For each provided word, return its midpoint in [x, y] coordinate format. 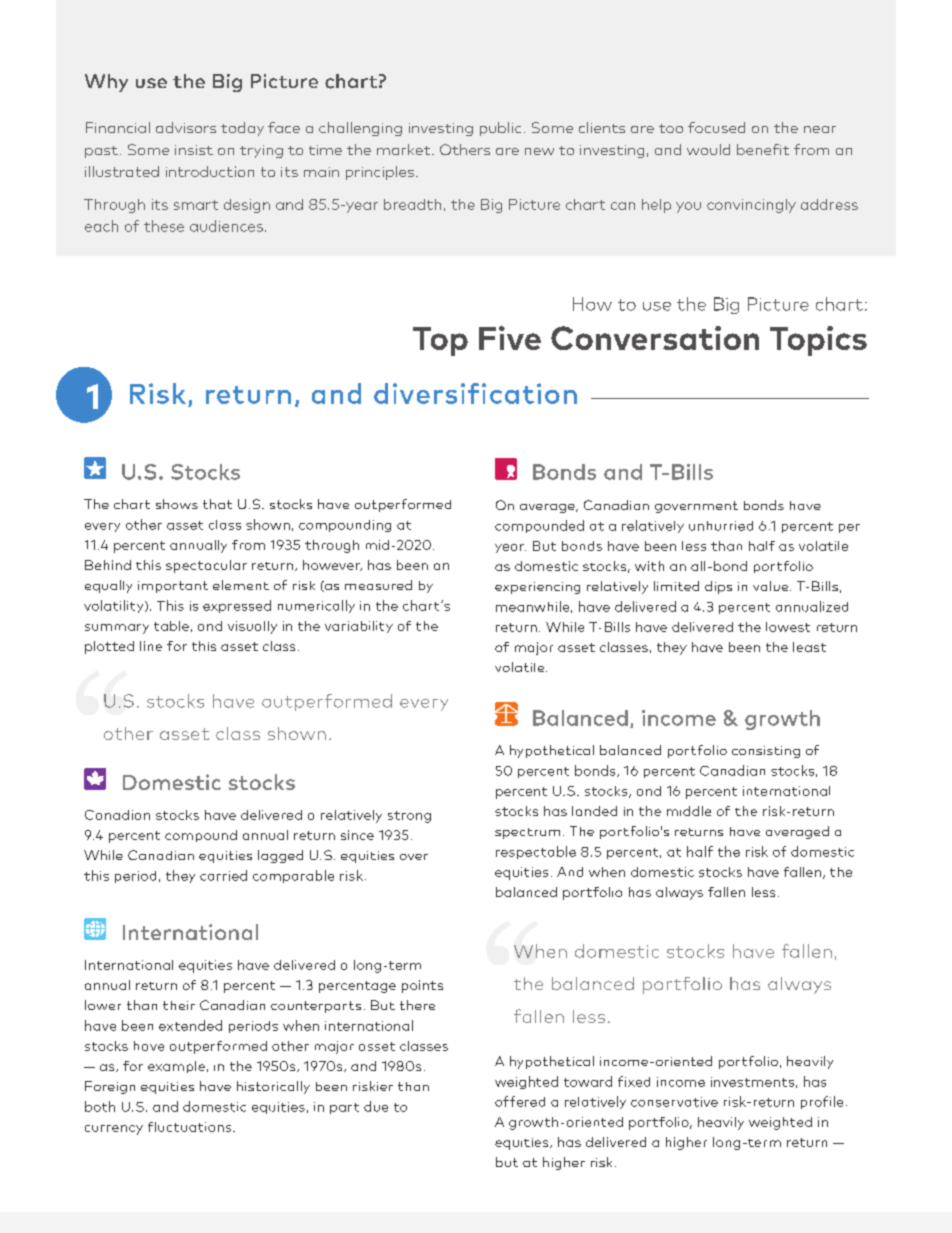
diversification [475, 393]
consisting [766, 752]
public [500, 129]
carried [223, 875]
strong [409, 817]
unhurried [721, 526]
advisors [186, 127]
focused [716, 127]
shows [177, 504]
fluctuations [191, 1127]
